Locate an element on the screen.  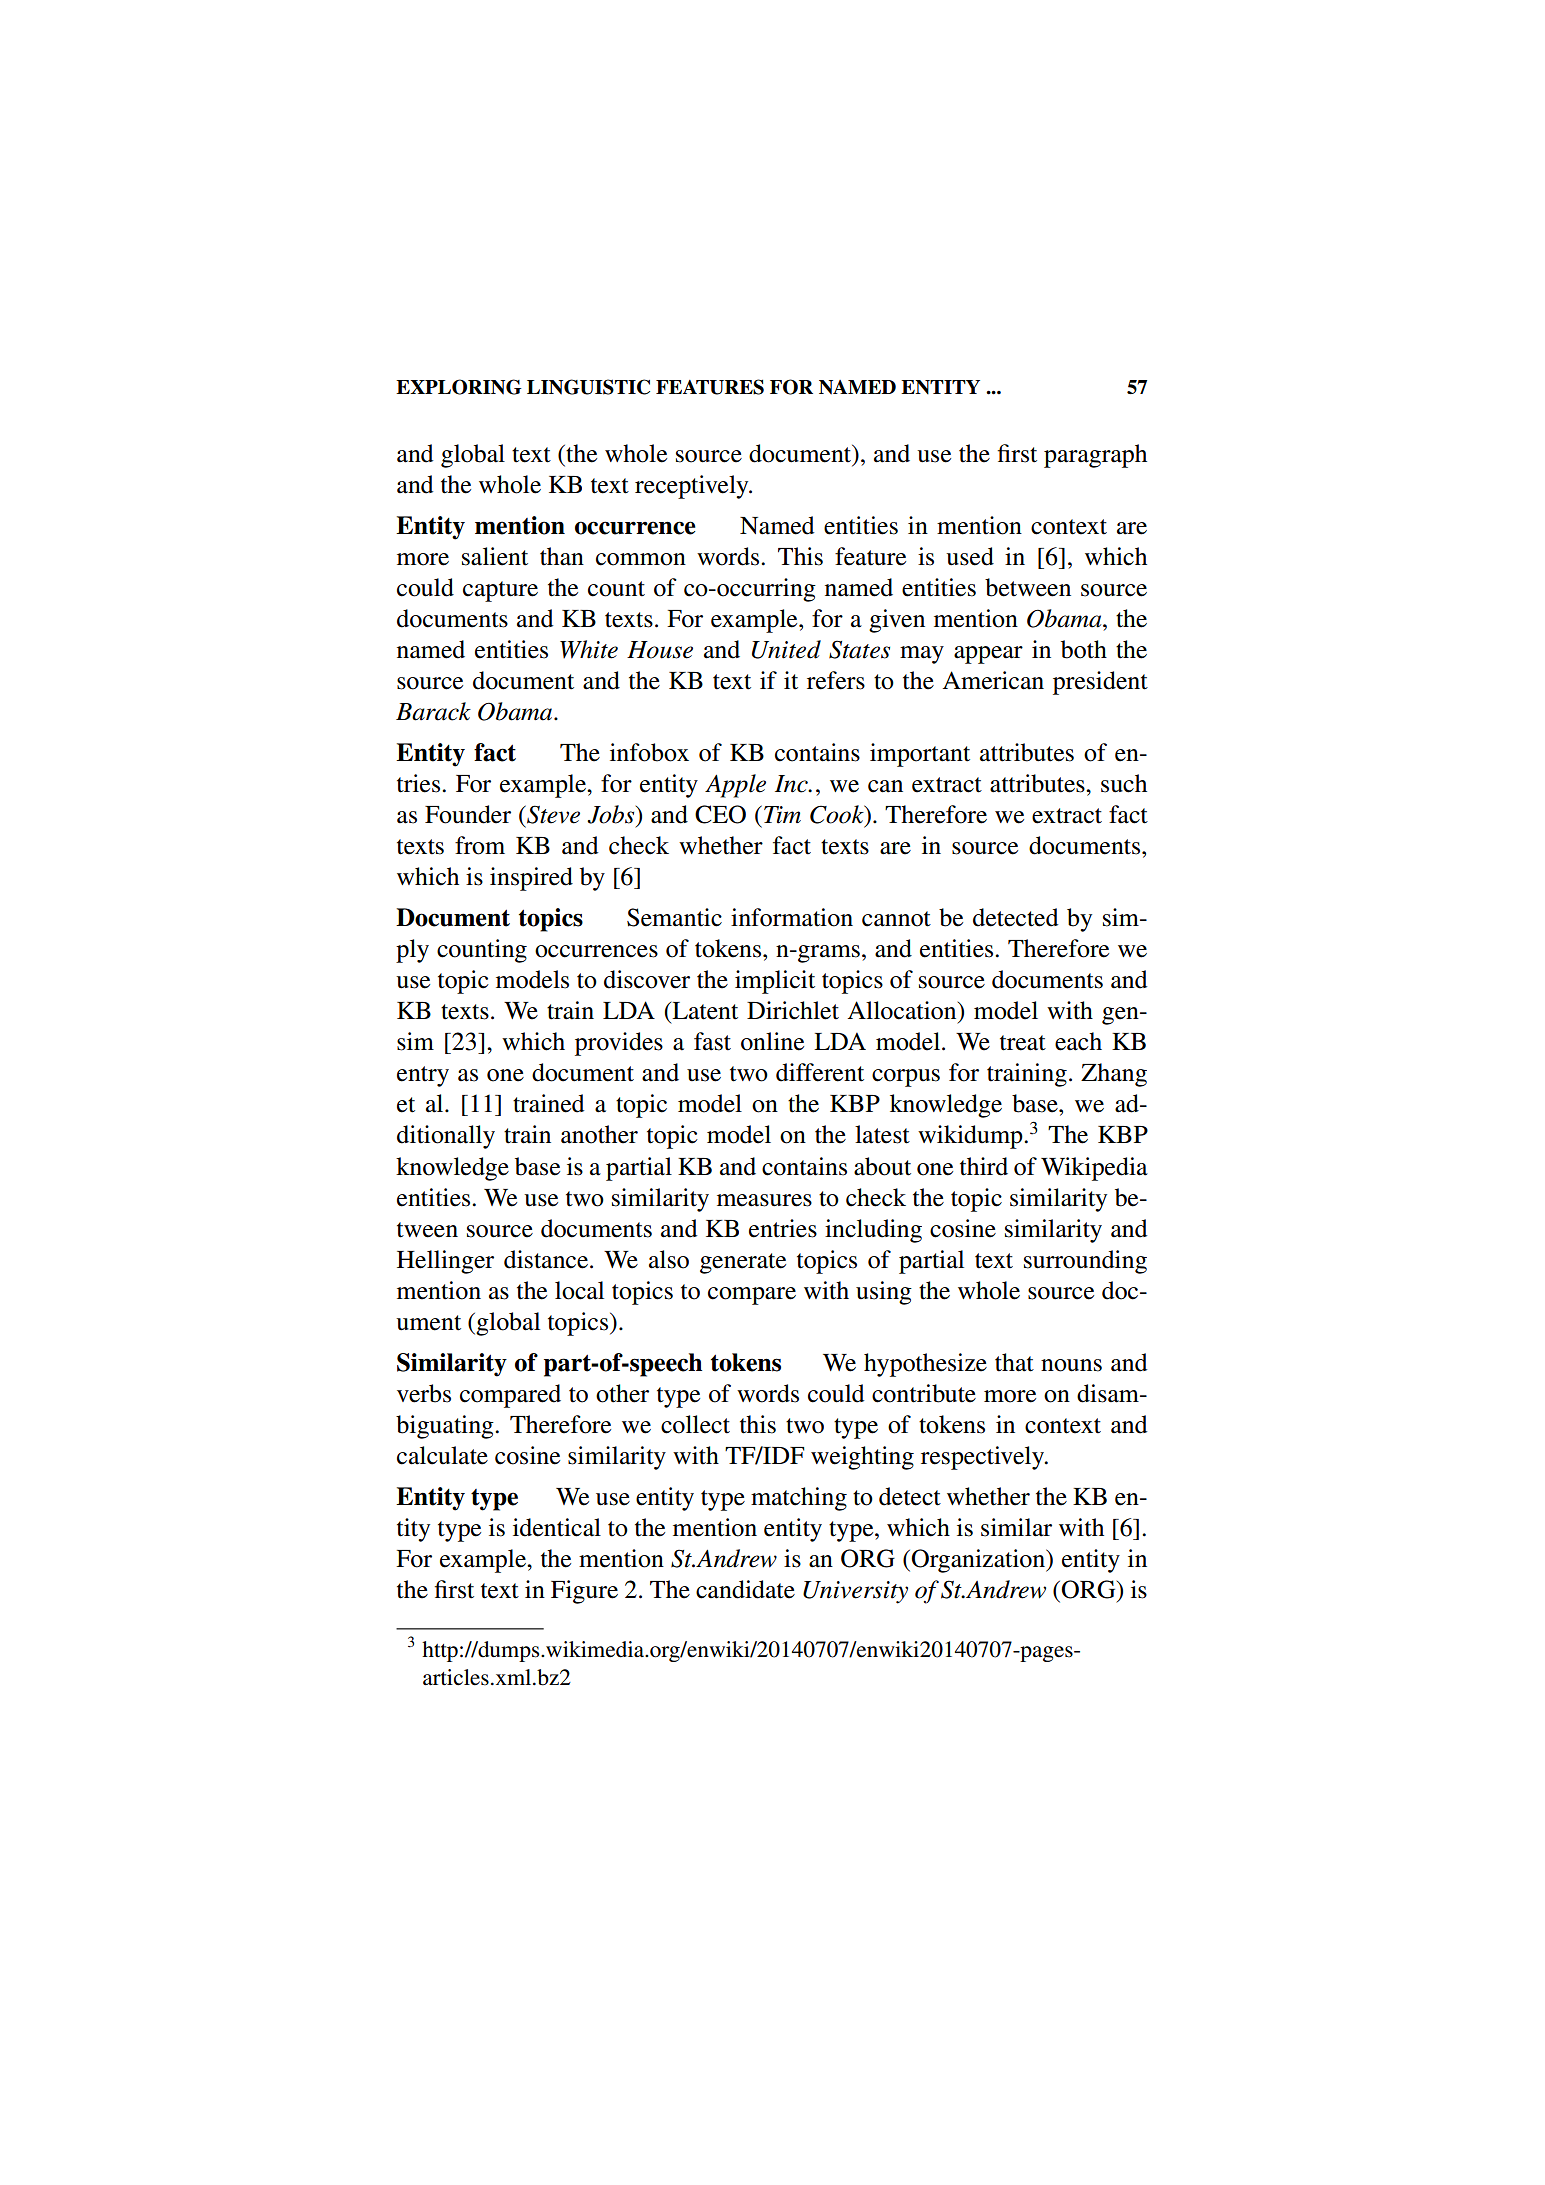
LINGUISTIC is located at coordinates (588, 387).
